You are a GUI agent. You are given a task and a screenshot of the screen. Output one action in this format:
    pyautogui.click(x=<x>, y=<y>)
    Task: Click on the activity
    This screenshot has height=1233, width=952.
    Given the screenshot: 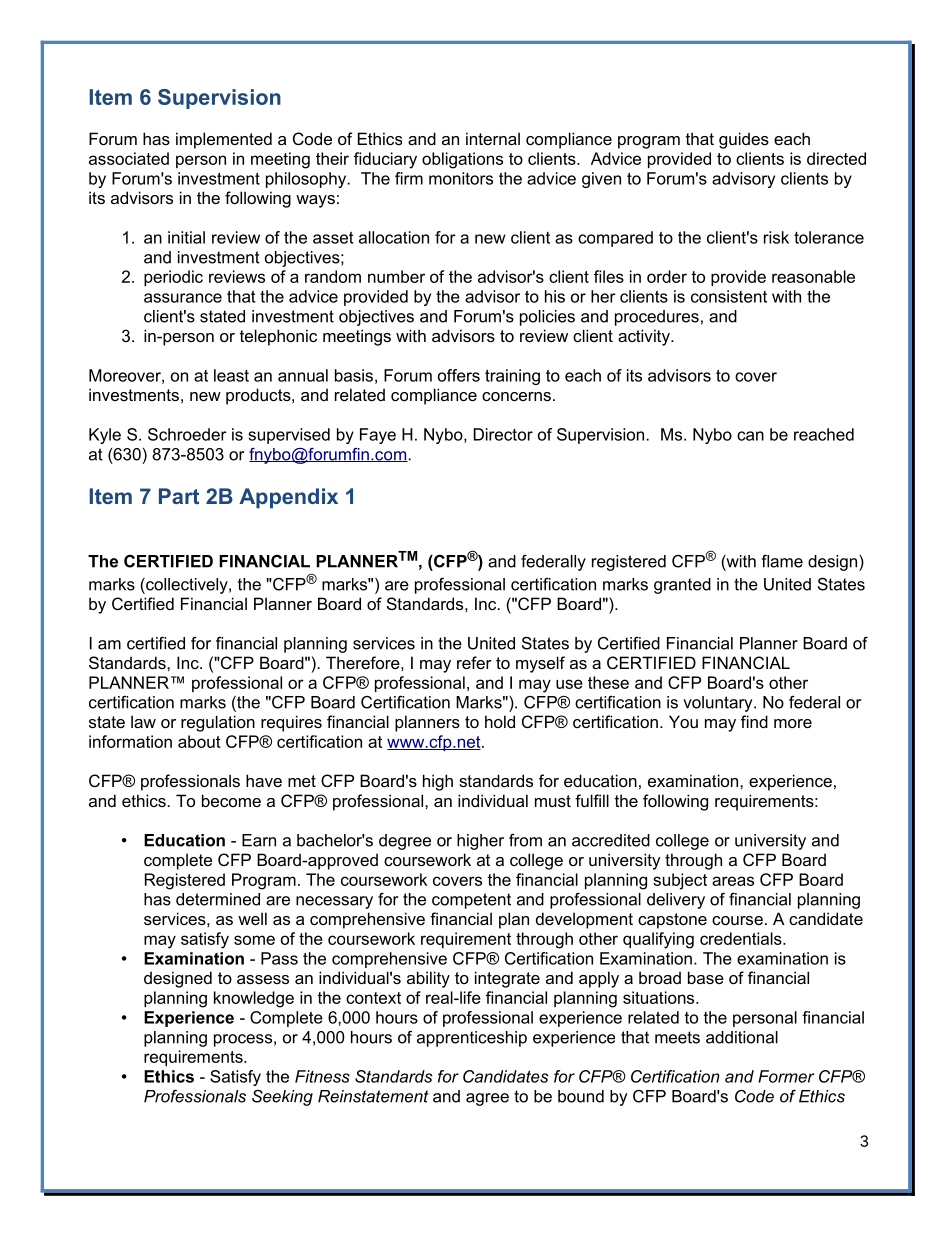 What is the action you would take?
    pyautogui.click(x=645, y=337)
